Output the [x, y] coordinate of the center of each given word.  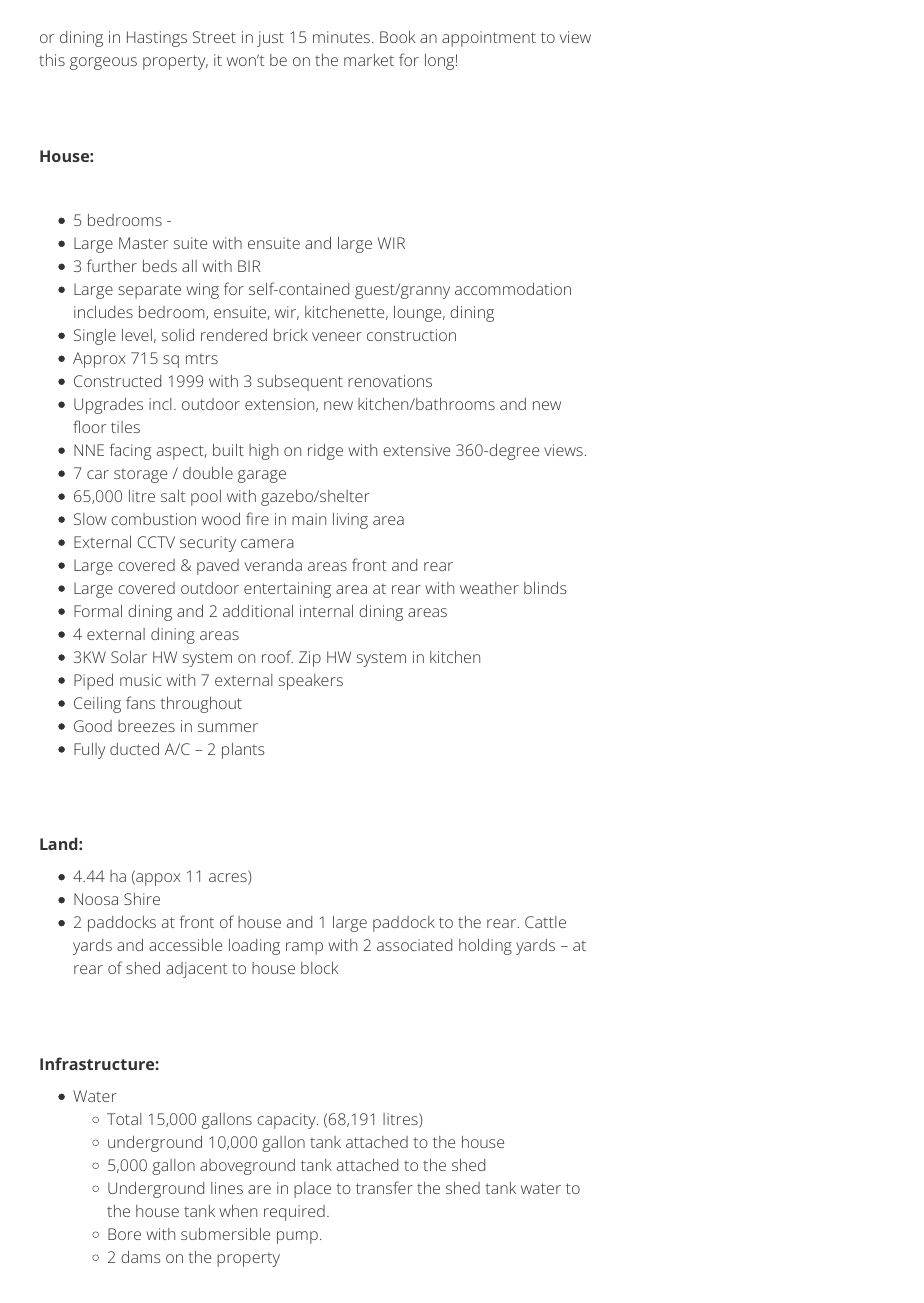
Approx [99, 360]
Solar [129, 657]
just [270, 39]
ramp [304, 948]
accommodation [513, 289]
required [294, 1213]
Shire [142, 899]
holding [485, 947]
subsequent [300, 383]
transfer [384, 1187]
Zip [310, 659]
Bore [124, 1234]
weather [489, 588]
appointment [489, 39]
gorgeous [103, 63]
